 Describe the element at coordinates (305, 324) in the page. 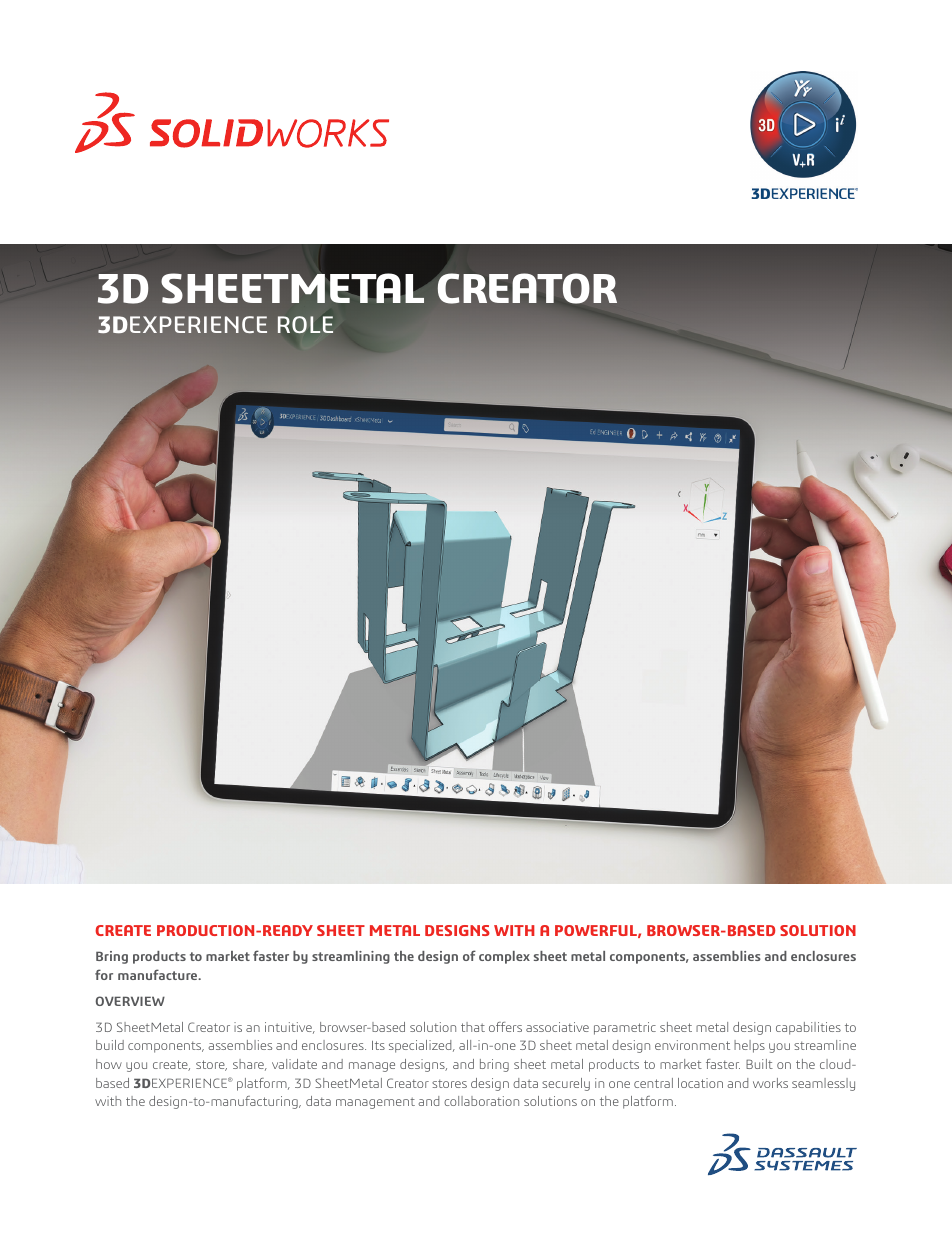

I see `ROLE` at that location.
